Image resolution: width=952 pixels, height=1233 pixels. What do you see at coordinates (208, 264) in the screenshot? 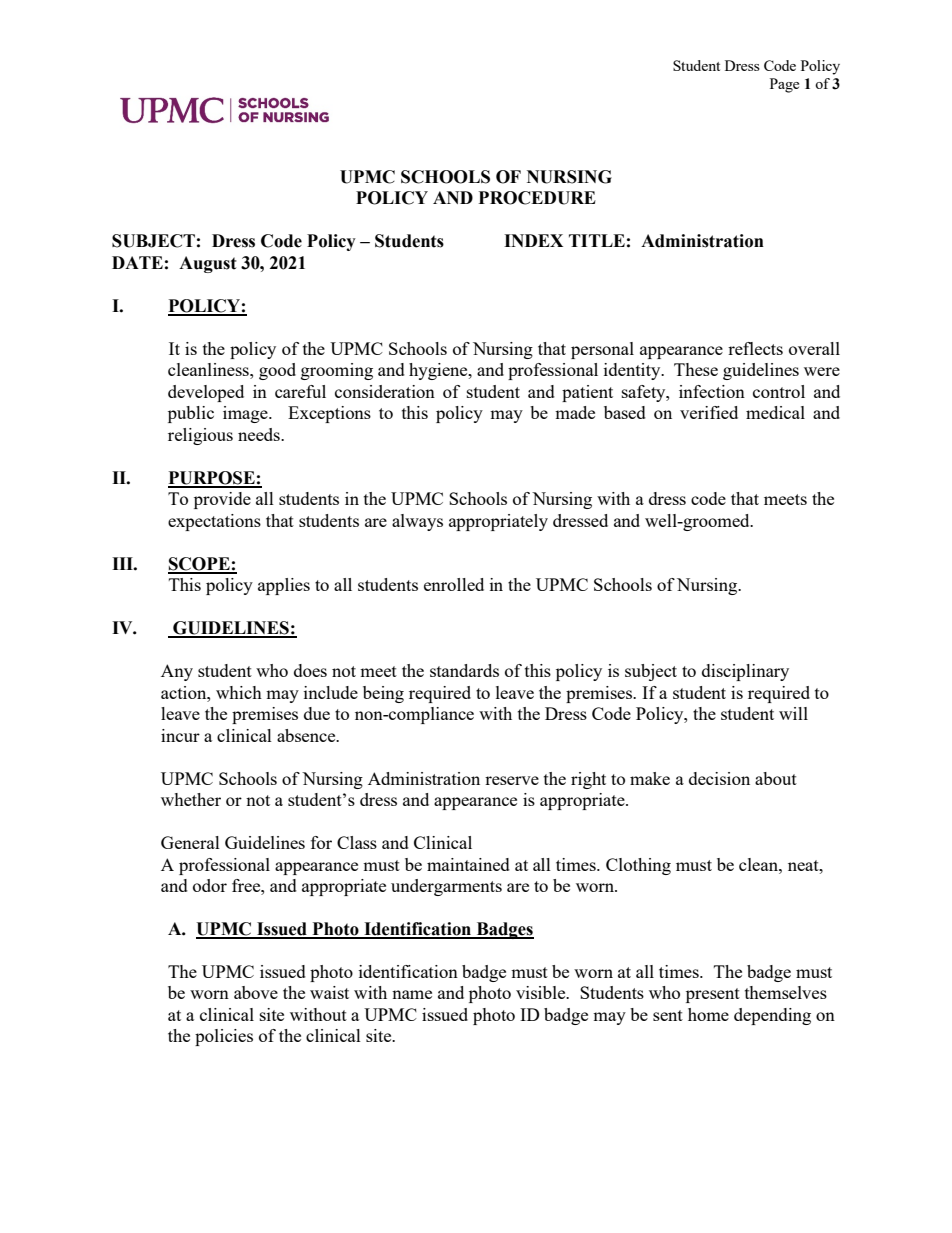
I see `August` at bounding box center [208, 264].
